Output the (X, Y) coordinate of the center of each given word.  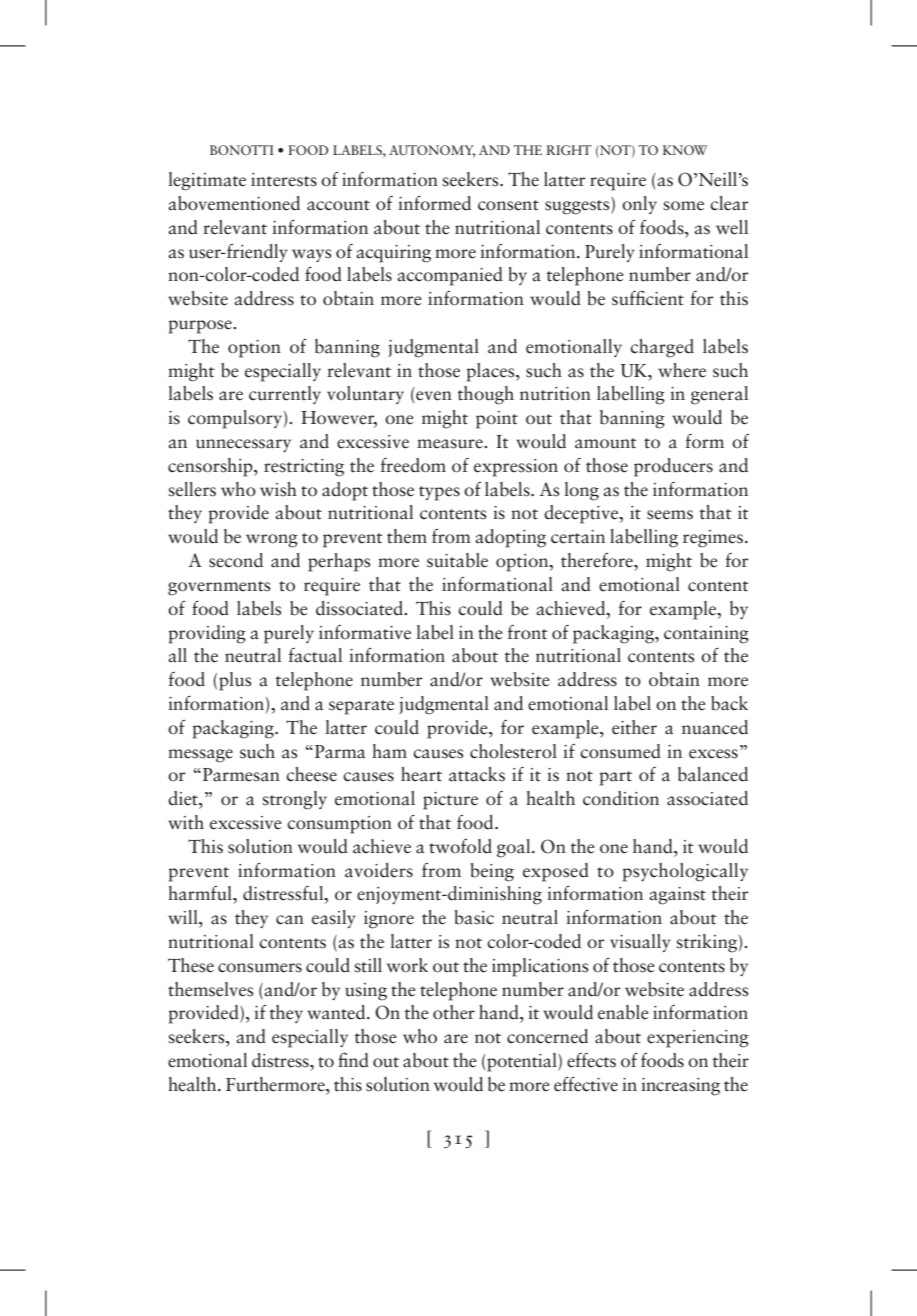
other (454, 1012)
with (186, 822)
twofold (460, 846)
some (683, 206)
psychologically (685, 872)
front (527, 632)
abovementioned (234, 203)
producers (673, 467)
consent (508, 205)
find (353, 1060)
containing (706, 635)
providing (207, 634)
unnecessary (243, 445)
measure (451, 444)
